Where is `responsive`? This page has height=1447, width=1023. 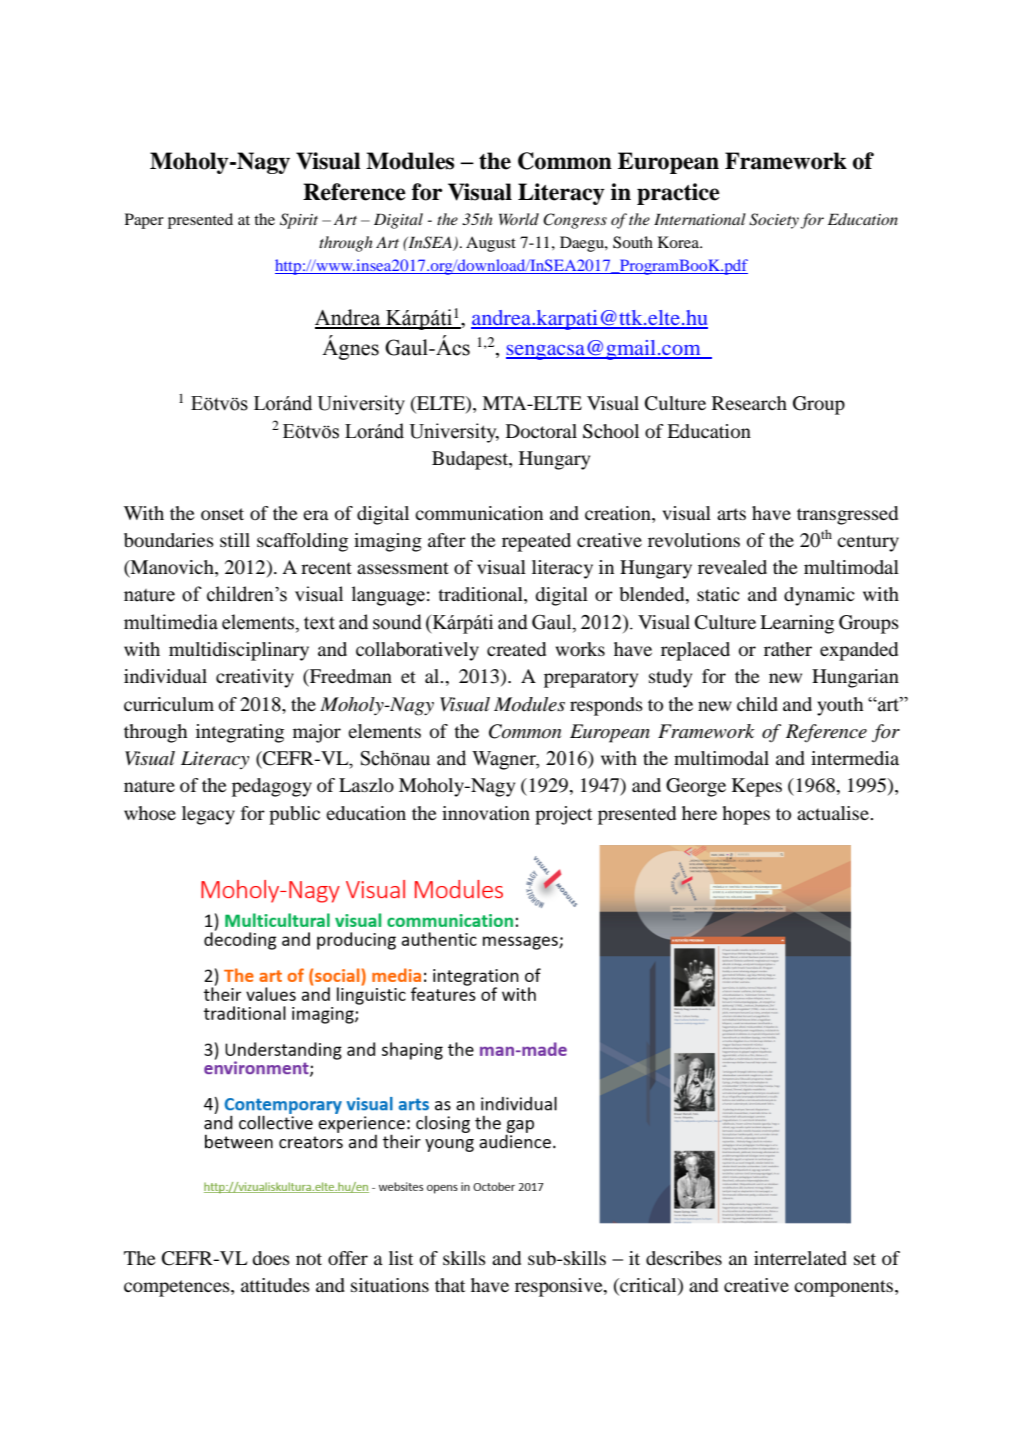 responsive is located at coordinates (560, 1287).
